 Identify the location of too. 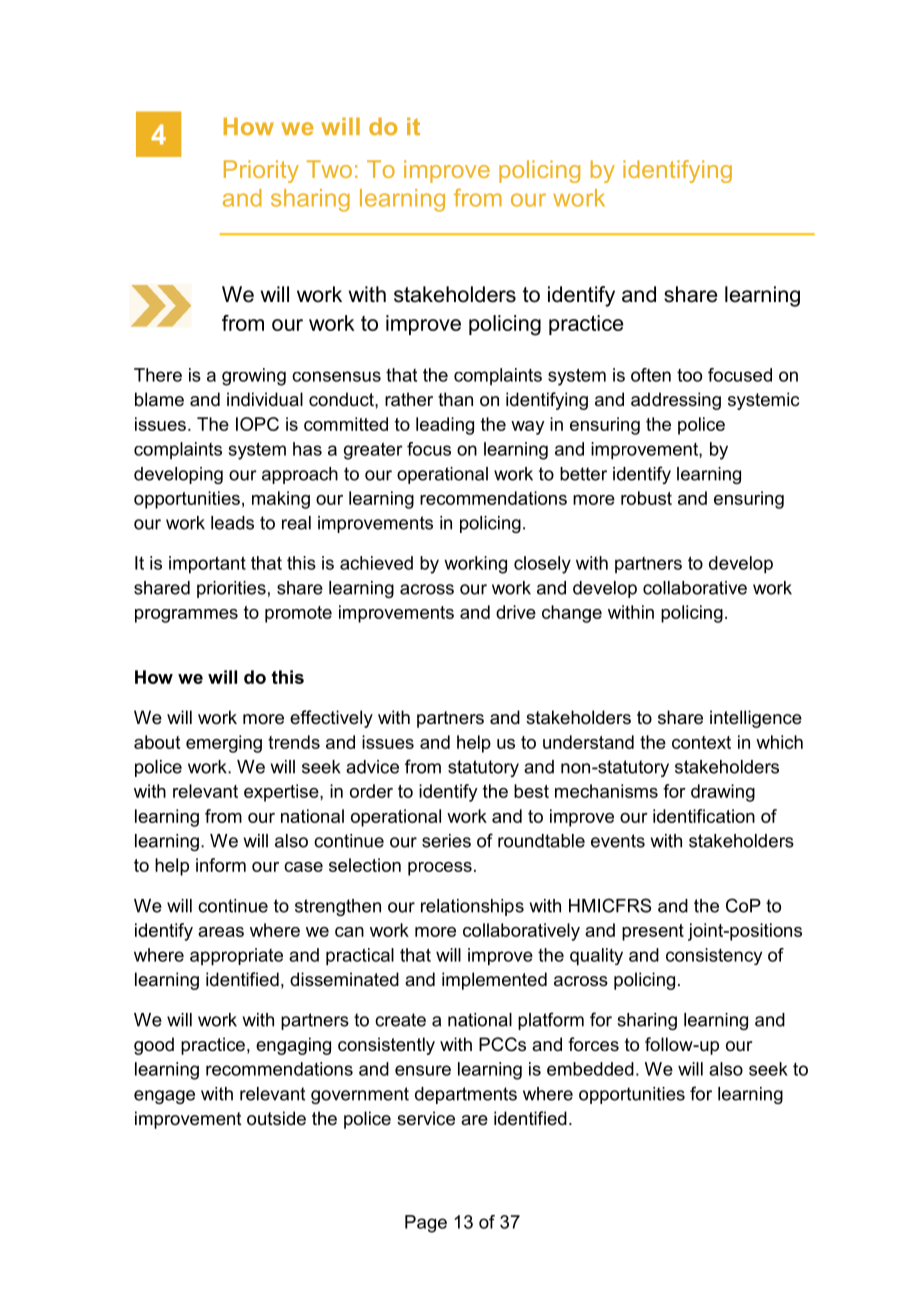
(689, 375).
